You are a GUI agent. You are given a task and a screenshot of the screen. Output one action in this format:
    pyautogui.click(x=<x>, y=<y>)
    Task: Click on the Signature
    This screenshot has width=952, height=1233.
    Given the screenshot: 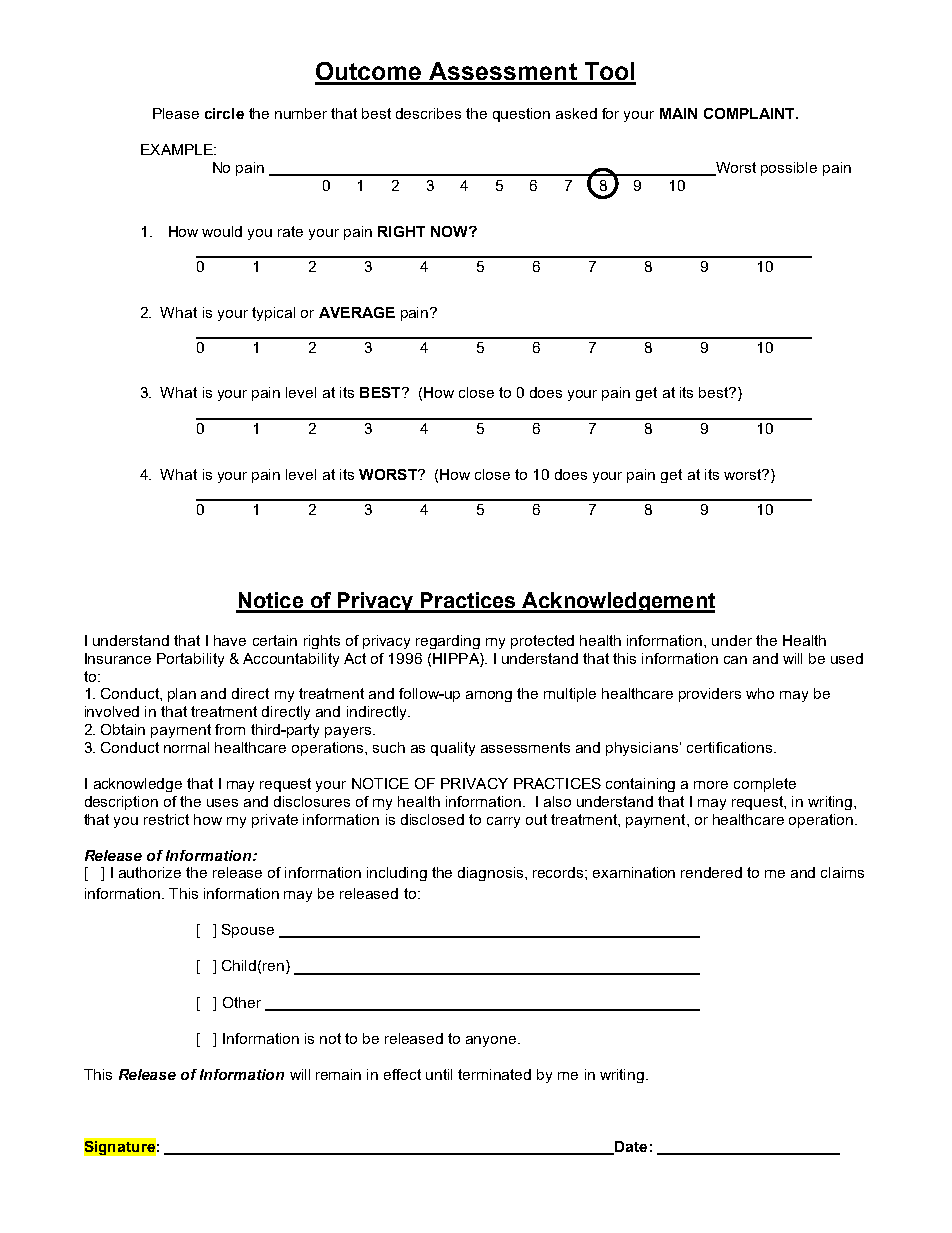 What is the action you would take?
    pyautogui.click(x=120, y=1147)
